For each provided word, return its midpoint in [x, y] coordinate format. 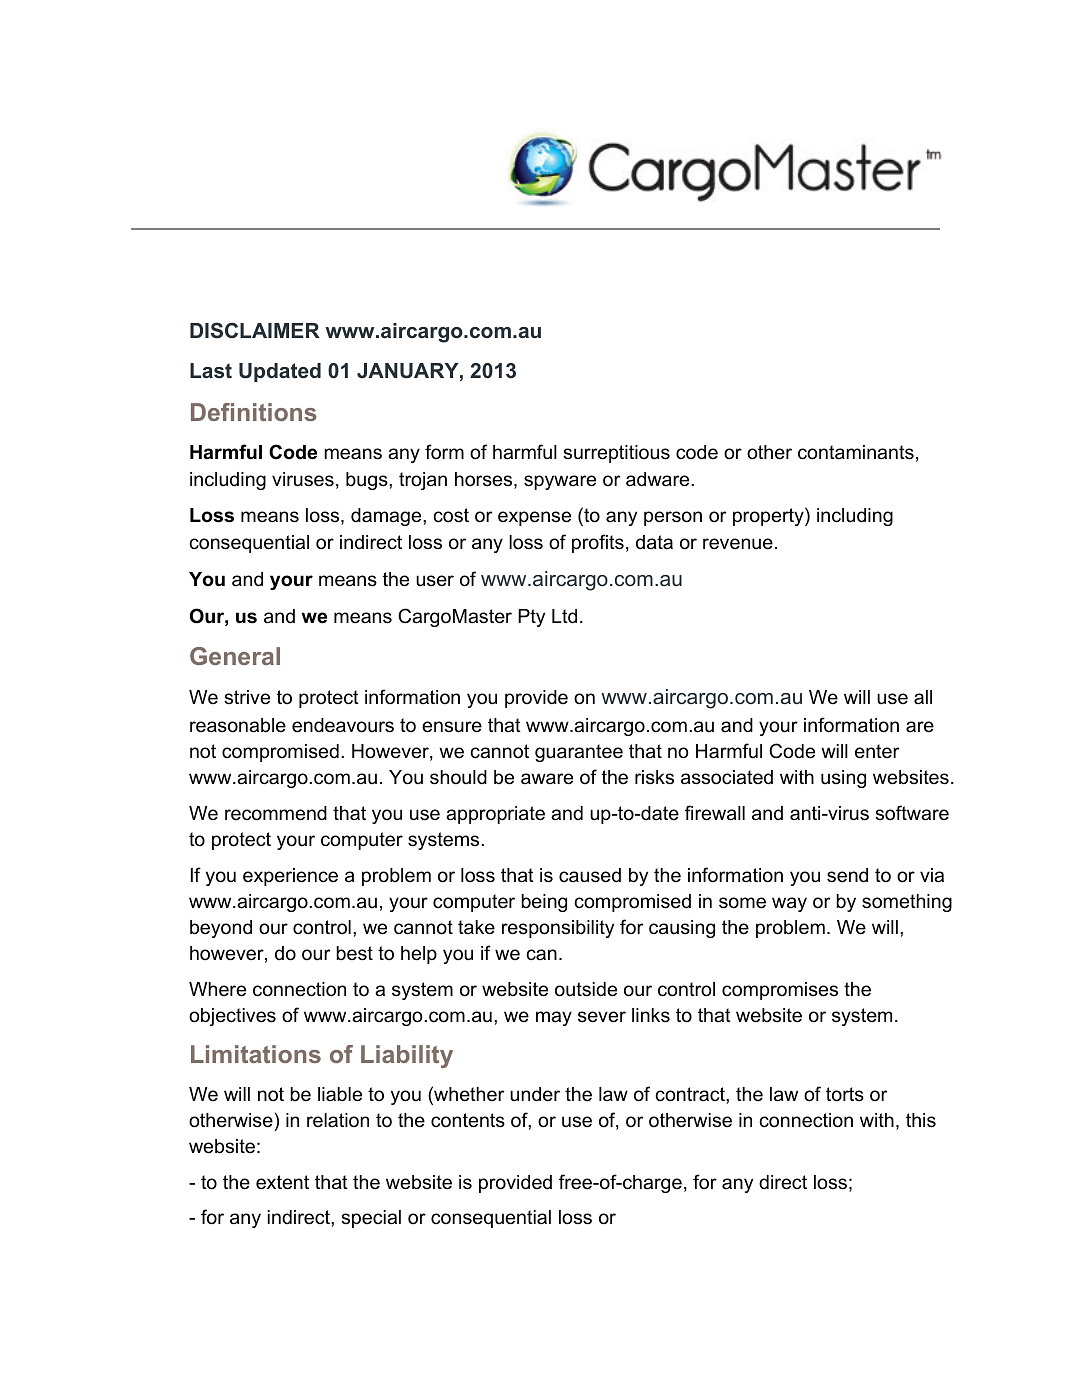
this [921, 1120]
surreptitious [616, 454]
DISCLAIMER [255, 330]
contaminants [856, 452]
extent [282, 1182]
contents [468, 1120]
